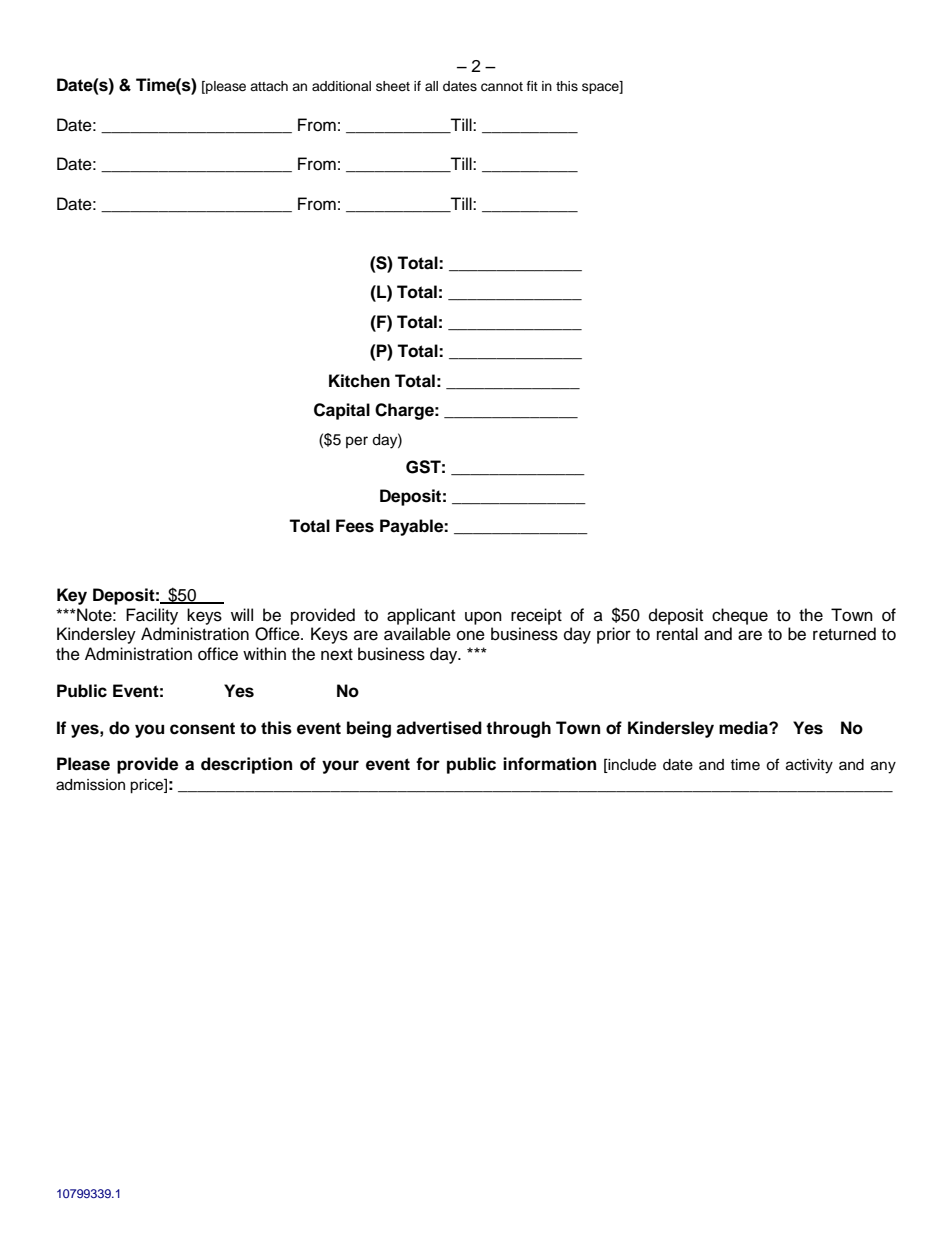 The image size is (952, 1233). What do you see at coordinates (532, 86) in the screenshot?
I see `fit` at bounding box center [532, 86].
